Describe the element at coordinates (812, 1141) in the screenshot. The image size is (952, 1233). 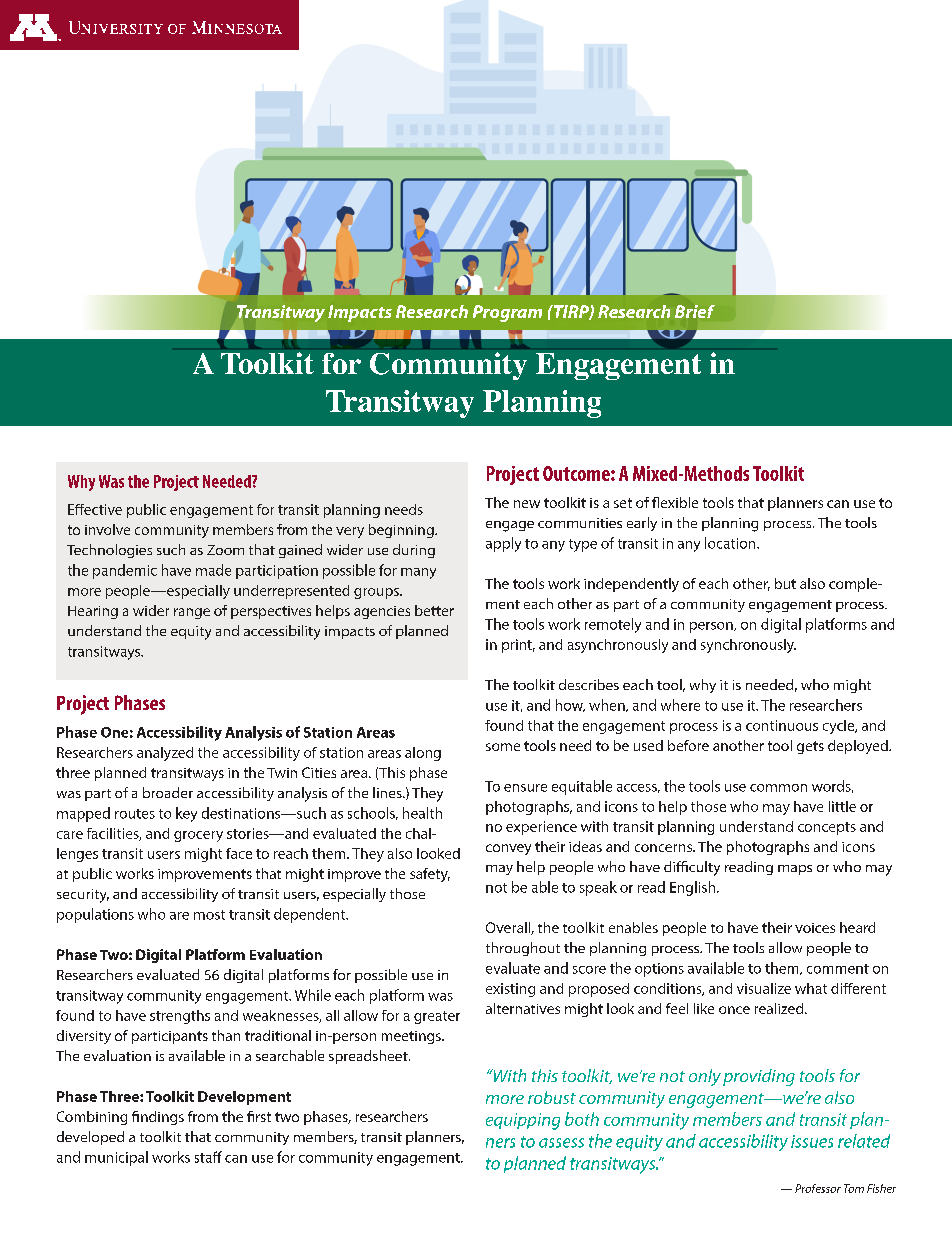
I see `issues` at that location.
